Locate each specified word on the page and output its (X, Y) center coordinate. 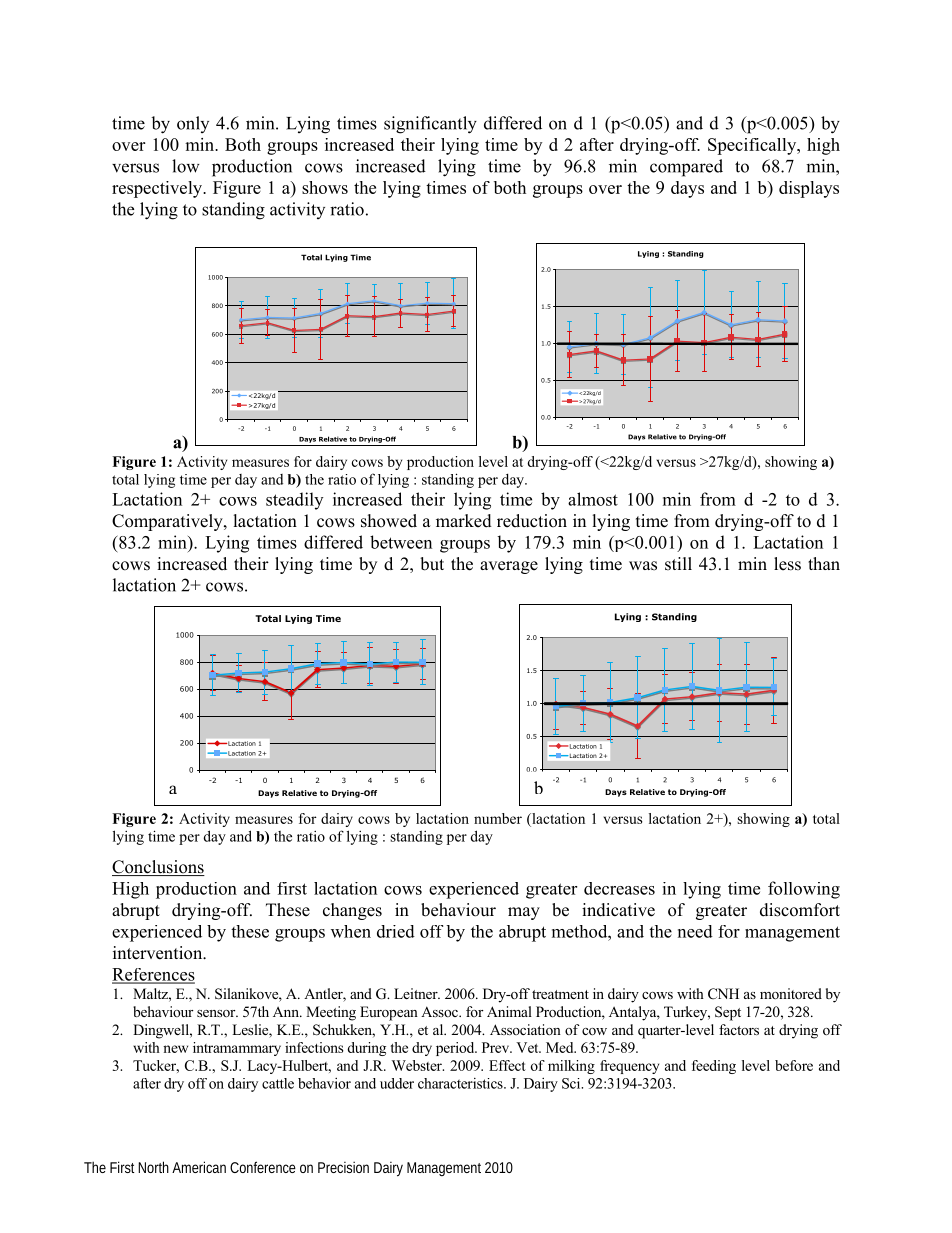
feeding (714, 1067)
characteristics (461, 1083)
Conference (263, 1167)
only (193, 124)
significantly (430, 125)
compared (686, 168)
